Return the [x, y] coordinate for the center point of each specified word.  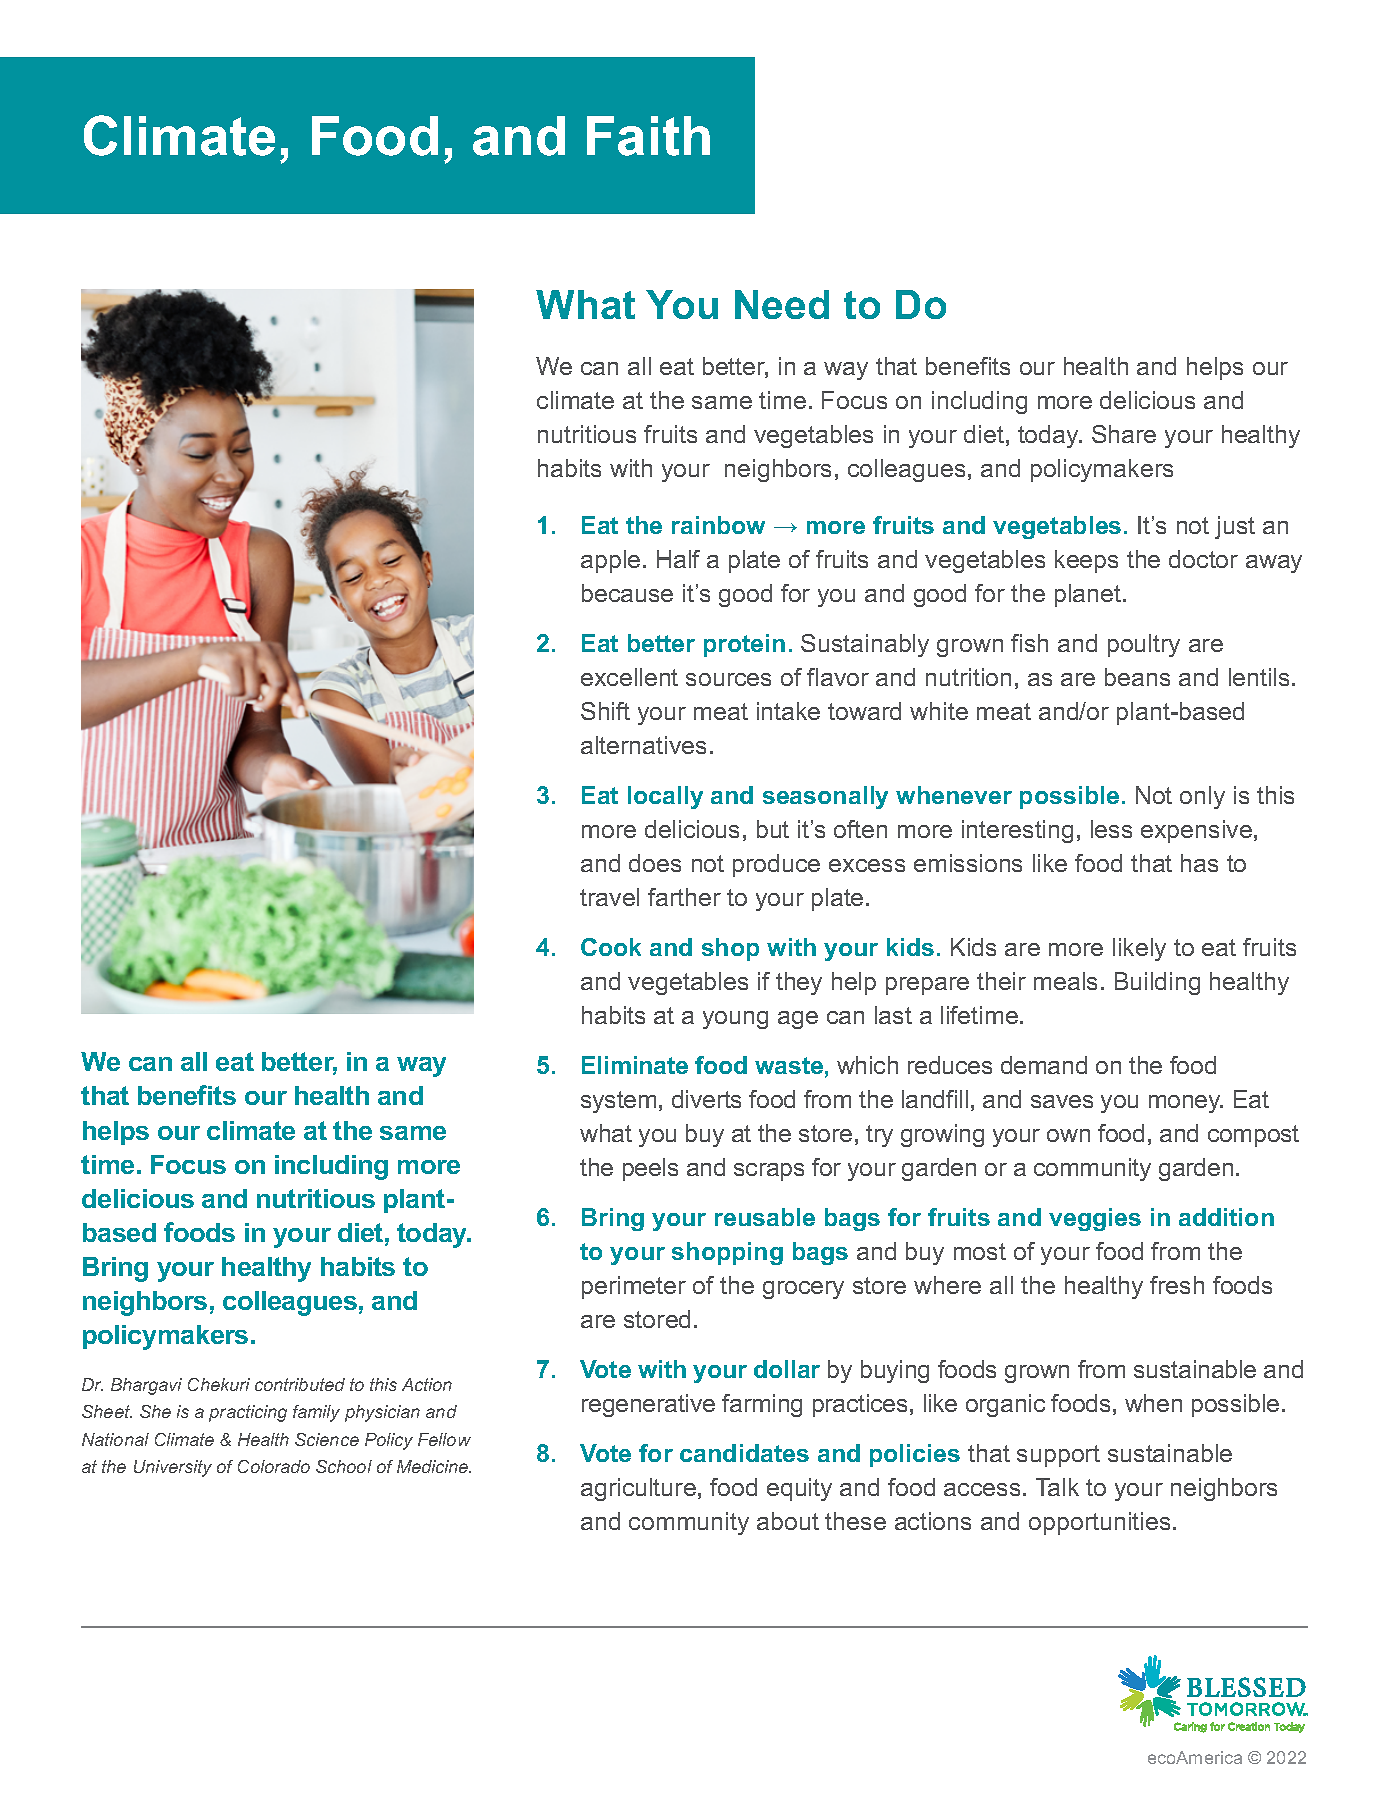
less [1111, 829]
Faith [648, 136]
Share [1124, 434]
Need [782, 304]
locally [665, 797]
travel [609, 897]
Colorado [274, 1466]
